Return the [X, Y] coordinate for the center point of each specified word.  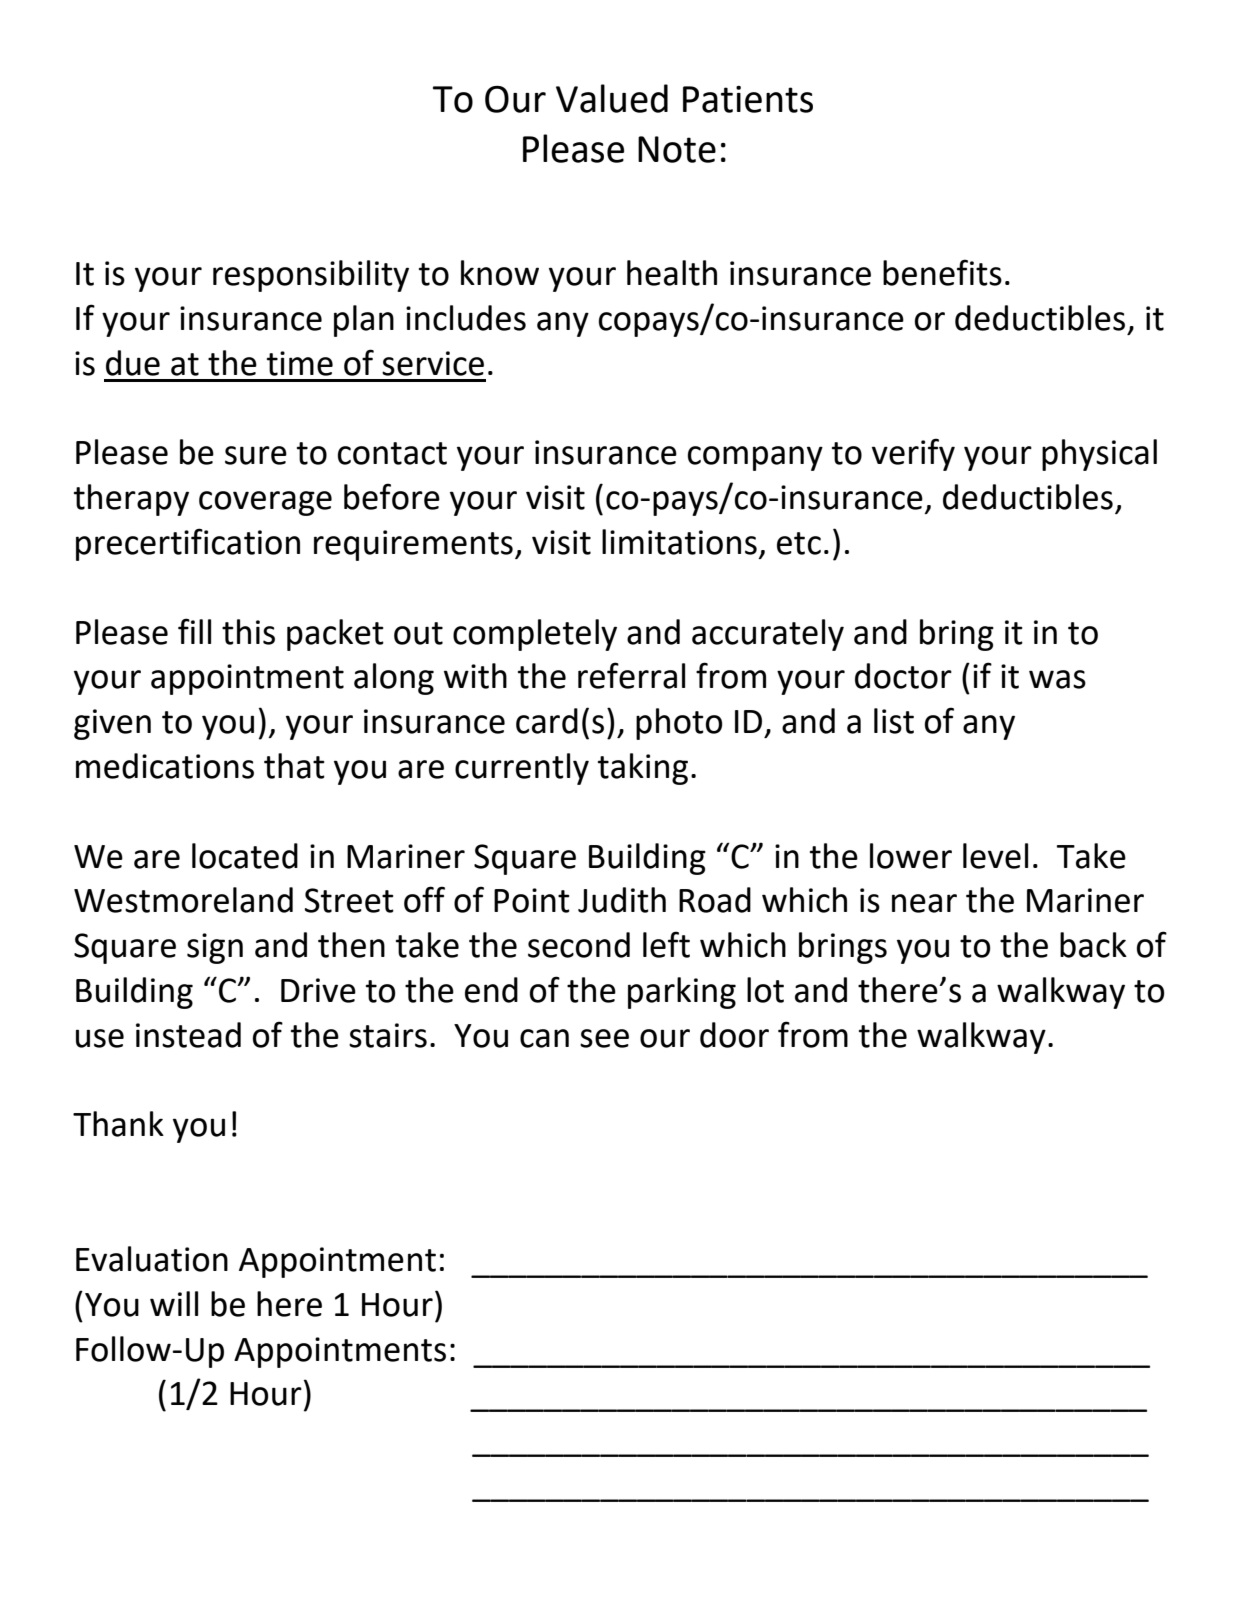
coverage [265, 503]
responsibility [311, 276]
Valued [612, 98]
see [604, 1038]
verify [913, 454]
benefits [942, 272]
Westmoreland [183, 900]
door [734, 1035]
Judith [622, 900]
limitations [679, 542]
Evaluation [152, 1259]
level [995, 856]
